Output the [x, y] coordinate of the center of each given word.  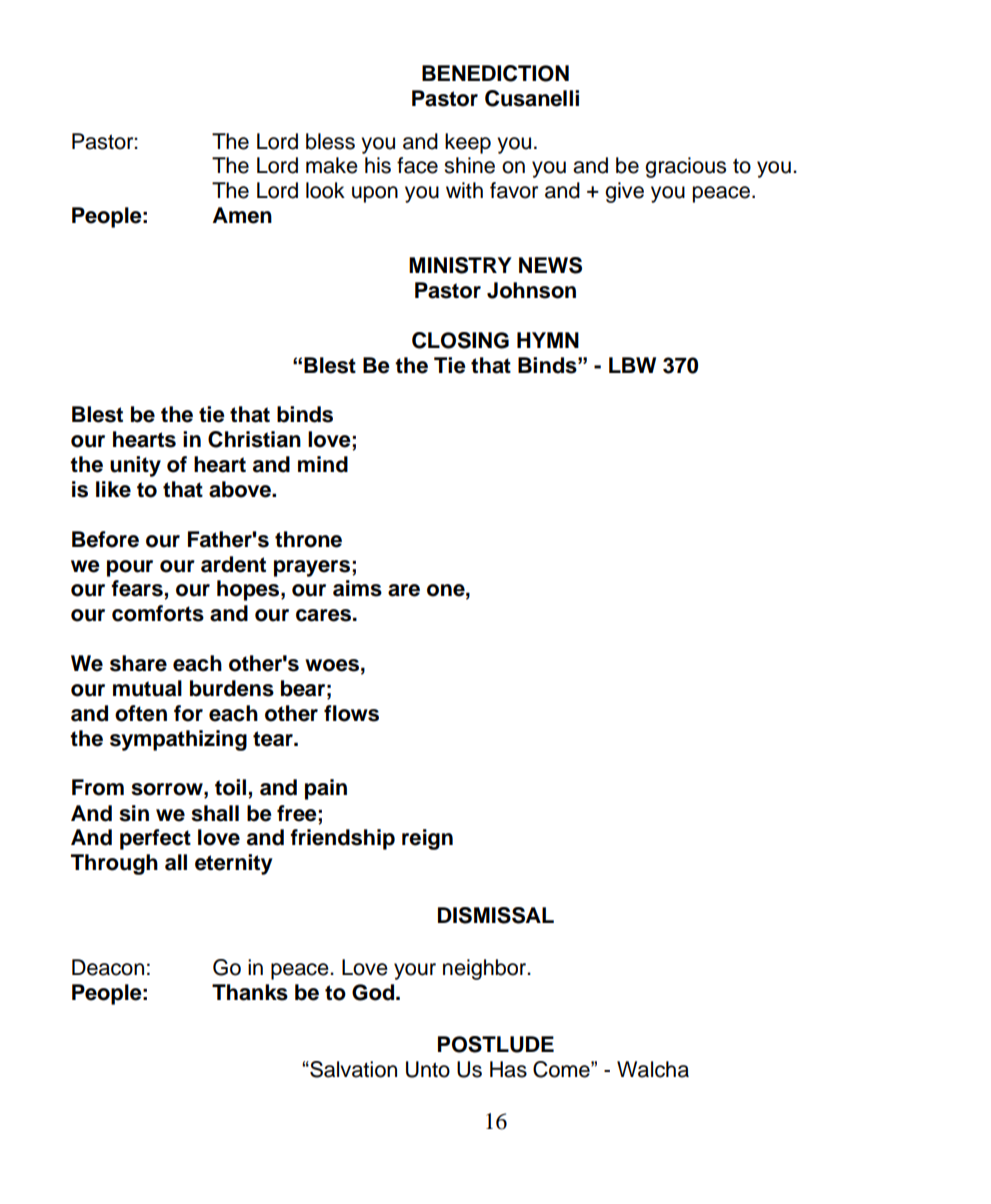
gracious [685, 167]
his [378, 165]
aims [357, 588]
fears [138, 589]
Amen [242, 215]
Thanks [250, 992]
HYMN [548, 340]
